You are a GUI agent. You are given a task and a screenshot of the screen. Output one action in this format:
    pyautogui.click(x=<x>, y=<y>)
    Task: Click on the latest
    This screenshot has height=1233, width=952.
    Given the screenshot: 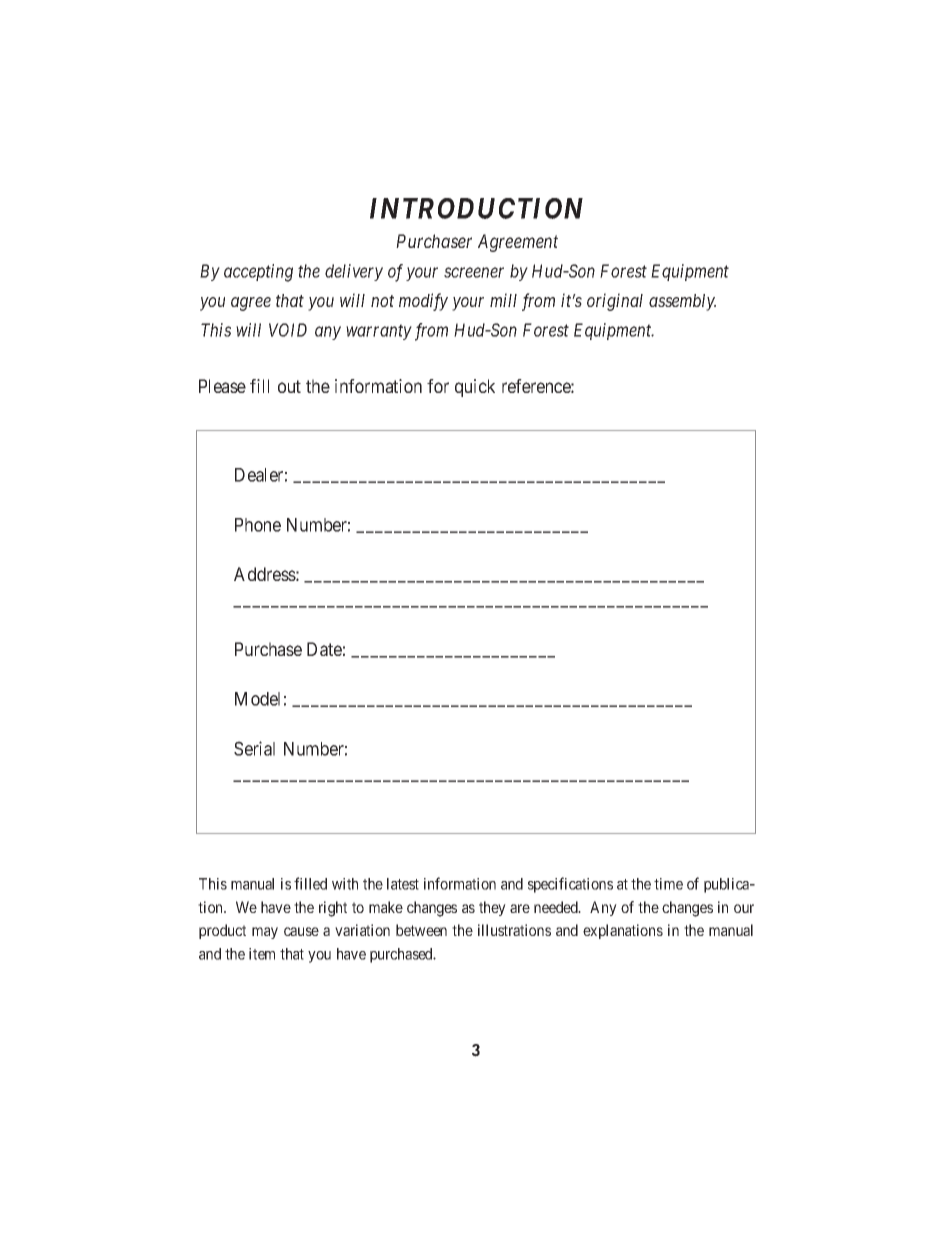 What is the action you would take?
    pyautogui.click(x=403, y=884)
